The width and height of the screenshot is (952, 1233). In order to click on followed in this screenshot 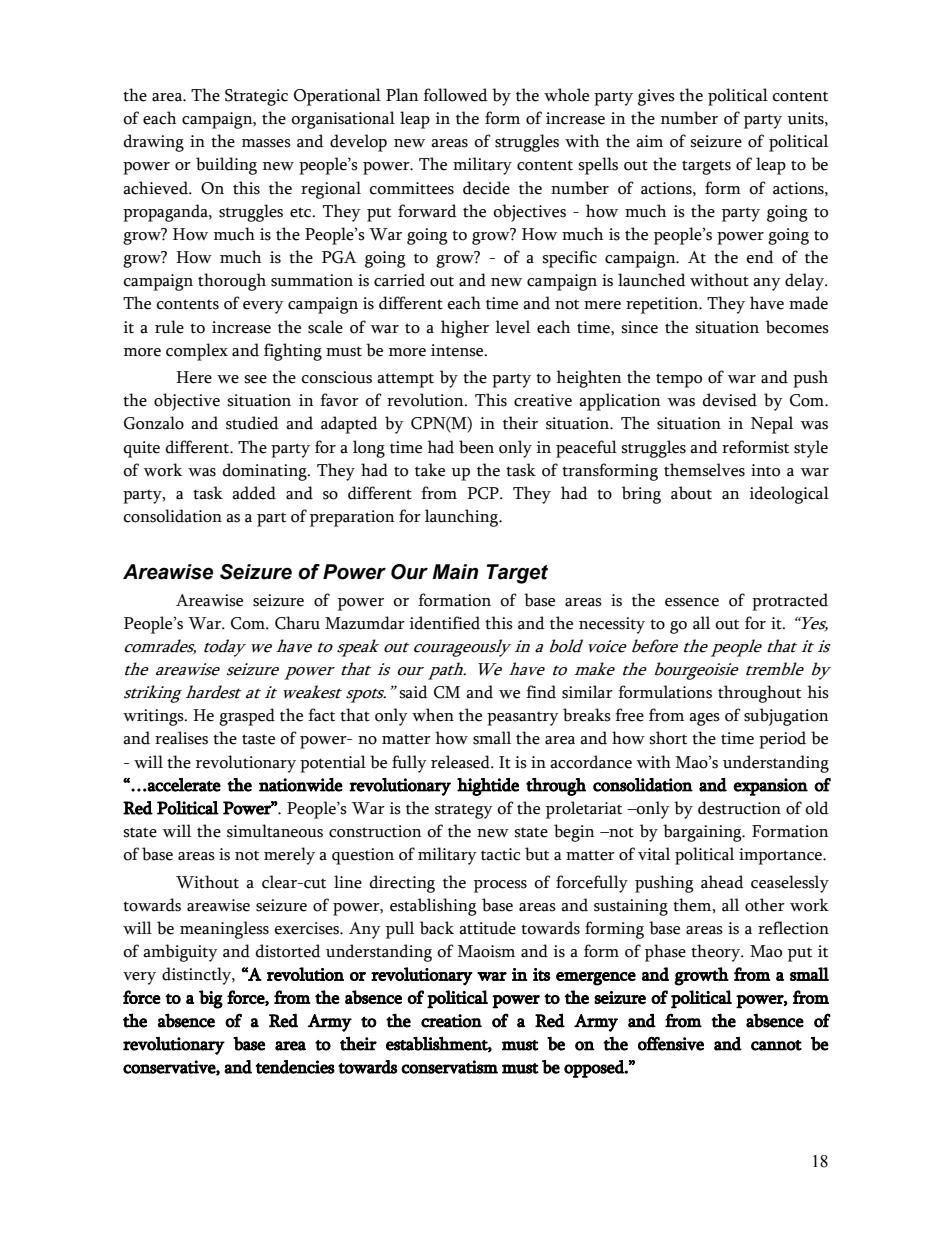, I will do `click(455, 95)`.
